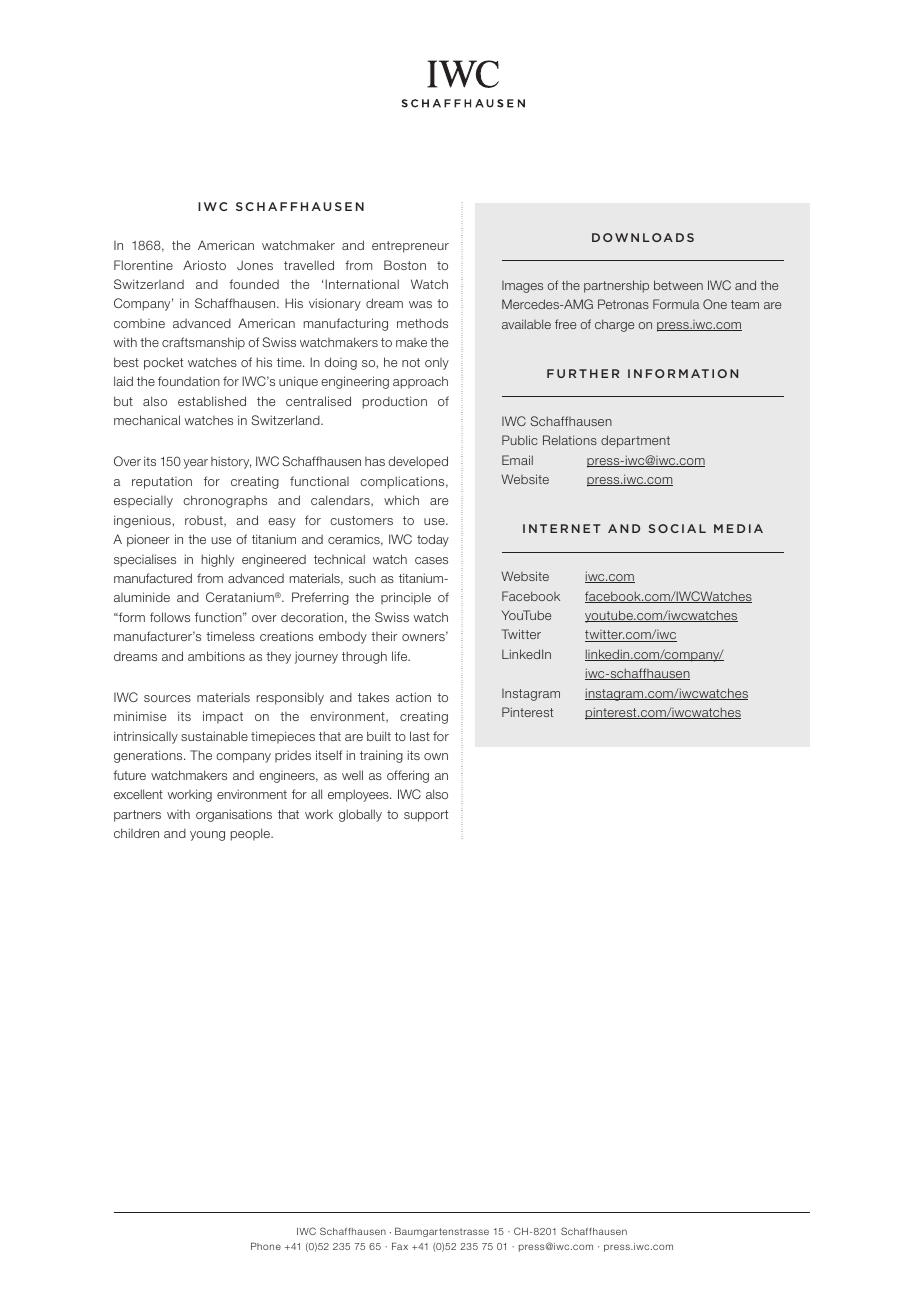 This document has width=924, height=1308. Describe the element at coordinates (678, 285) in the document. I see `between` at that location.
